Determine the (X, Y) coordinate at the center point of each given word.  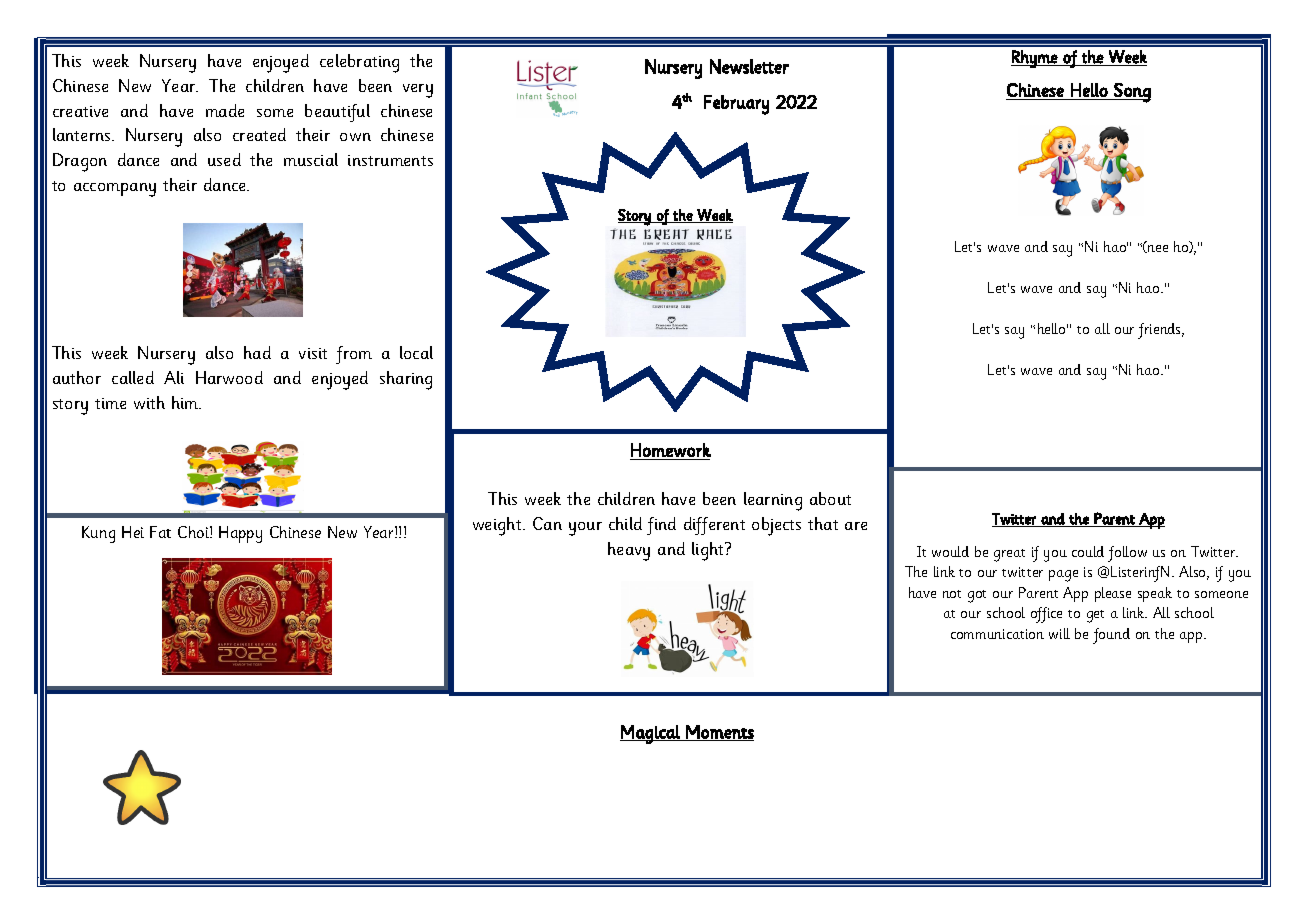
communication (997, 634)
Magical (651, 734)
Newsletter (749, 66)
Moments (719, 733)
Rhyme (1035, 59)
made (225, 110)
